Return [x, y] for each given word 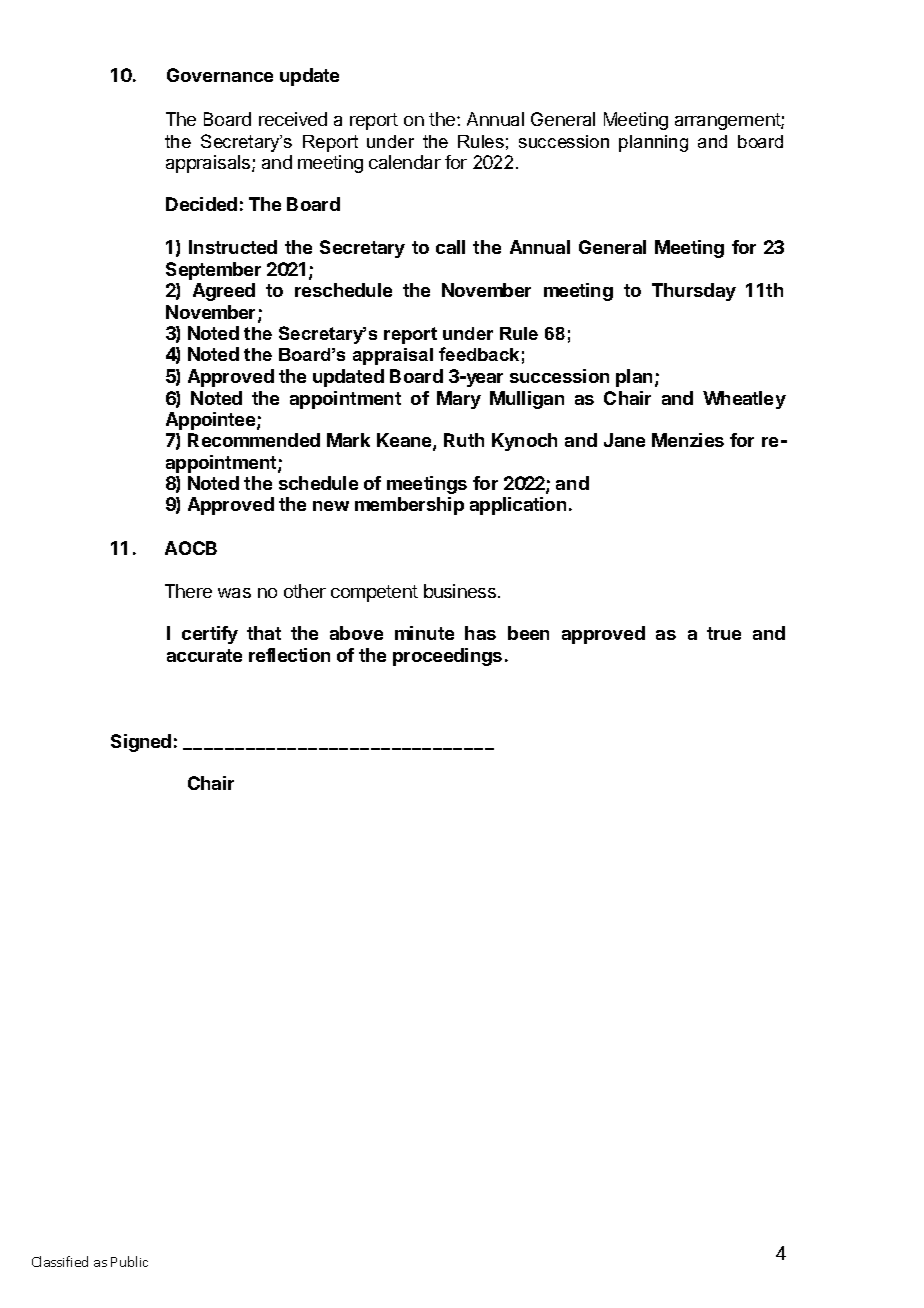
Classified [60, 1261]
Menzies [688, 440]
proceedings [447, 657]
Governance [220, 75]
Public [129, 1261]
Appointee [212, 421]
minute [424, 633]
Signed [141, 743]
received [293, 119]
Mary [459, 400]
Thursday [694, 292]
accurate [204, 655]
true [724, 633]
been [528, 633]
